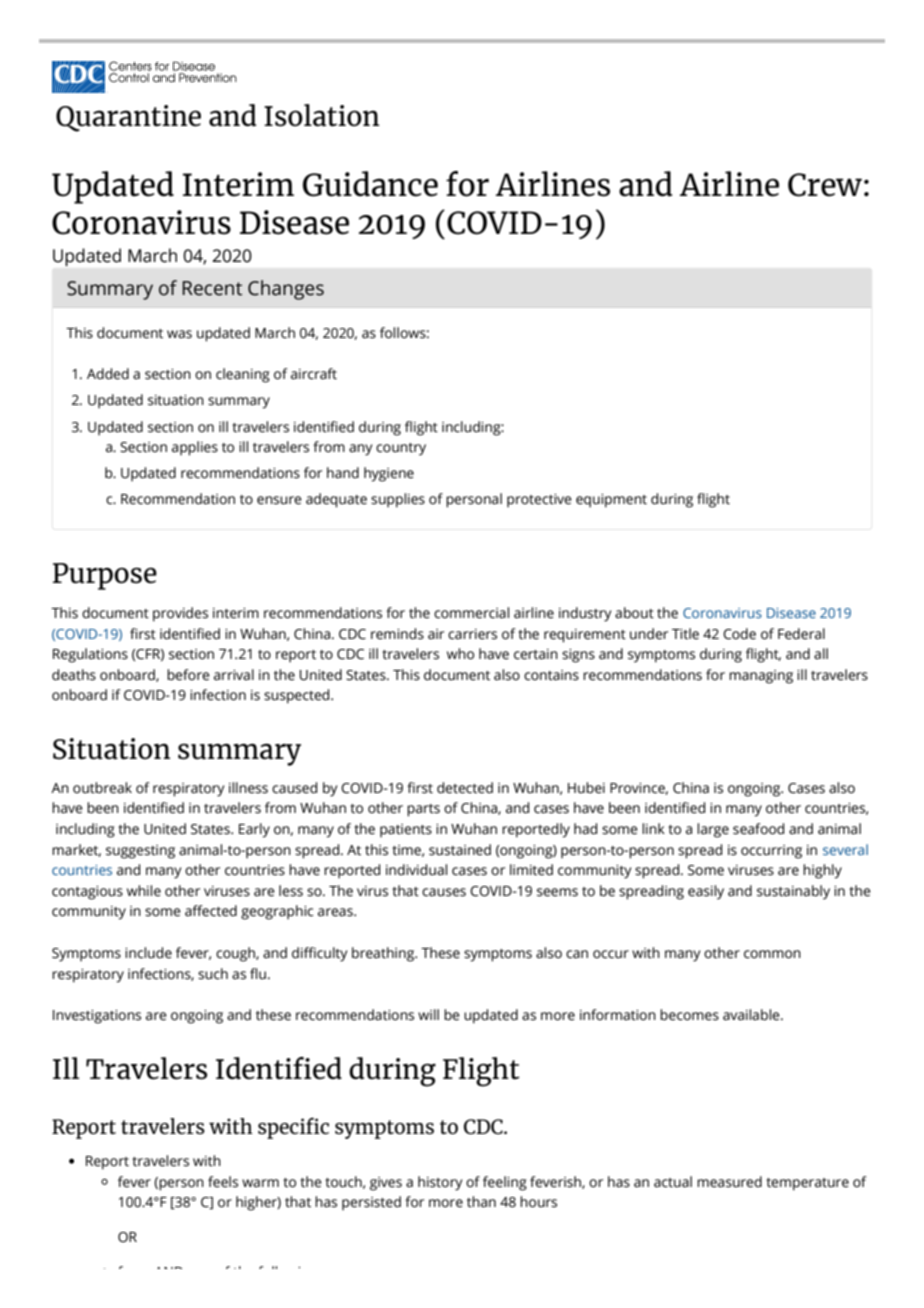  I want to click on Guidance, so click(370, 184).
